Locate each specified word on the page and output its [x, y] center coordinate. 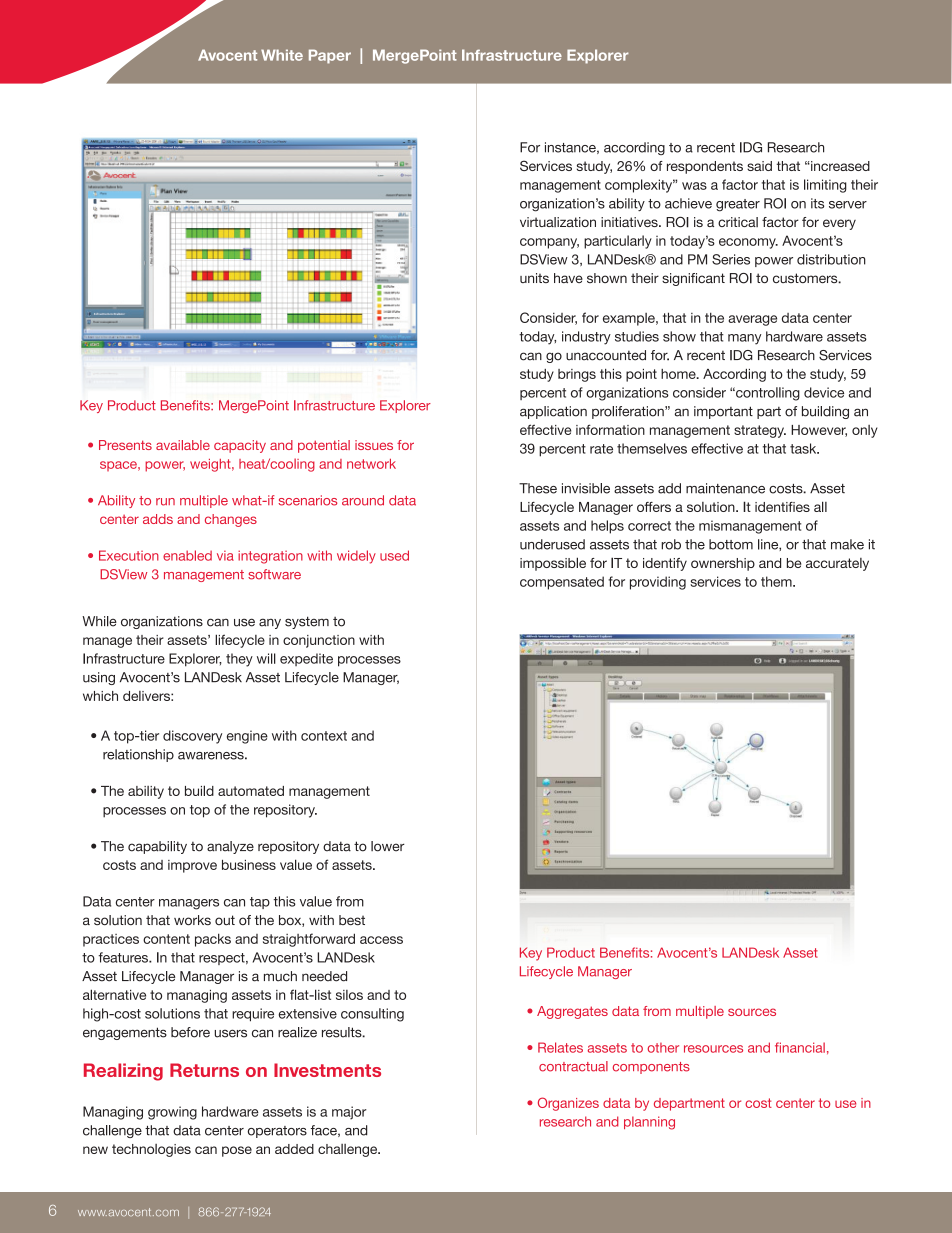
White [282, 55]
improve [192, 866]
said [759, 166]
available [183, 445]
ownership [723, 564]
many [744, 339]
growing [172, 1113]
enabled [187, 555]
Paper [330, 56]
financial [800, 1047]
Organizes [568, 1104]
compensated [562, 583]
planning [649, 1123]
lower [388, 846]
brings [577, 375]
